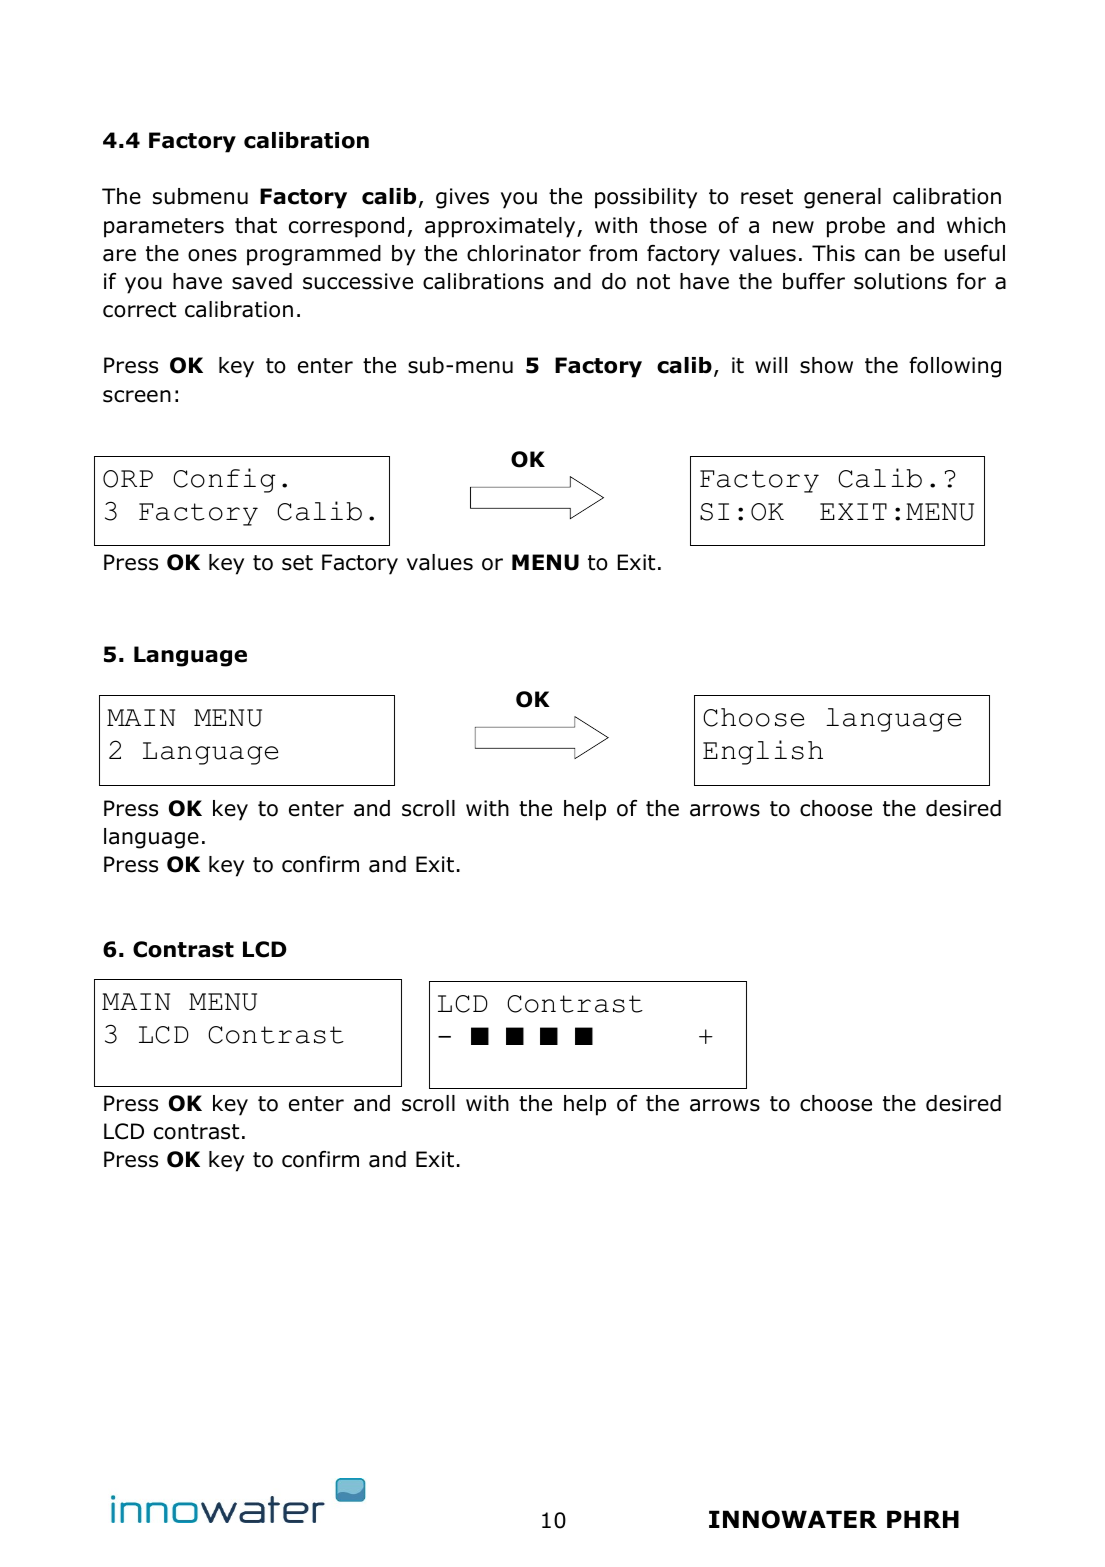 The width and height of the screenshot is (1105, 1567). Describe the element at coordinates (139, 310) in the screenshot. I see `correct` at that location.
